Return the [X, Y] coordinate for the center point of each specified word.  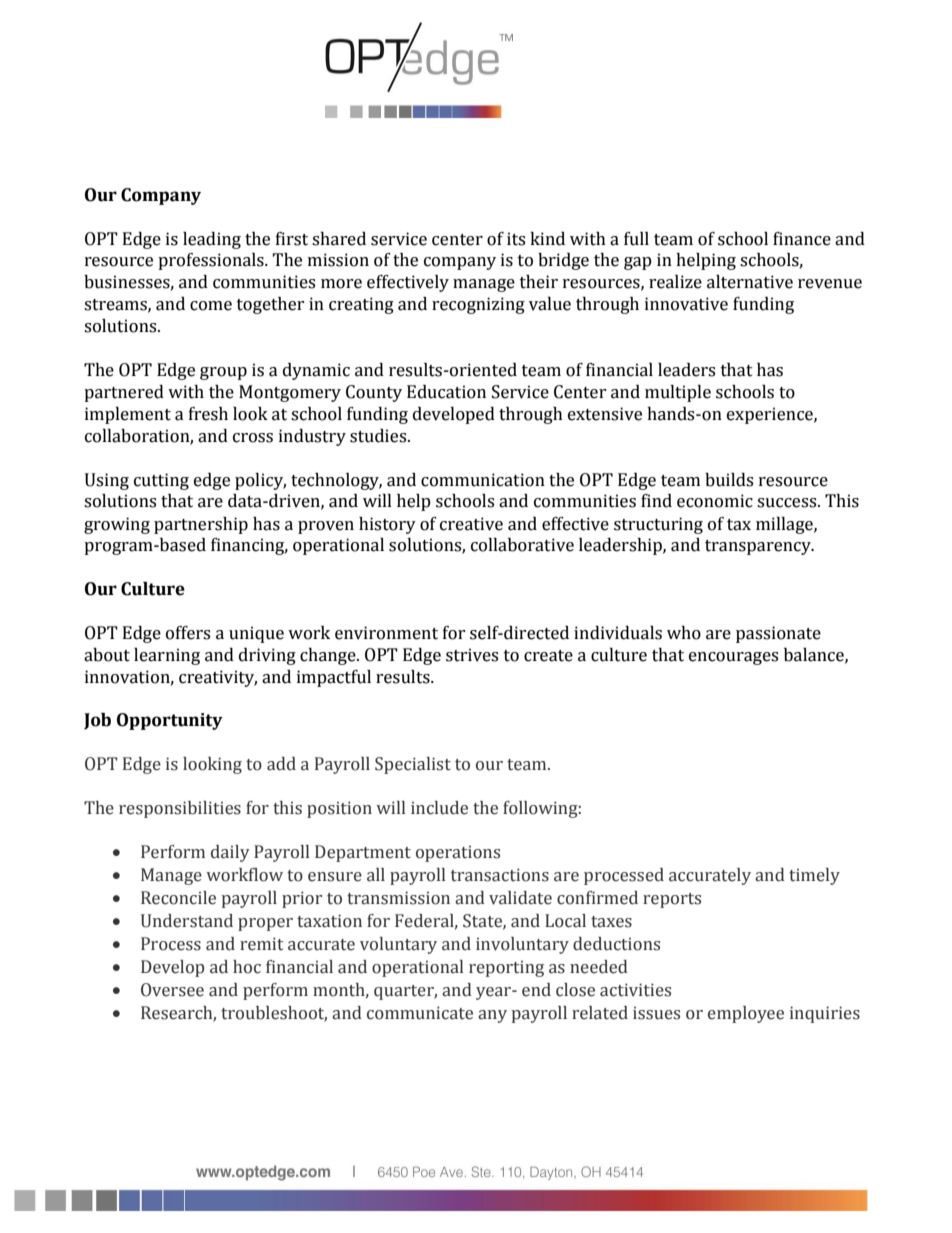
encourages [733, 658]
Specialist [413, 765]
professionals [212, 261]
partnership [201, 525]
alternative [750, 282]
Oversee [172, 990]
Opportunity [170, 721]
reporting [506, 969]
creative [471, 524]
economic [715, 501]
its [516, 239]
